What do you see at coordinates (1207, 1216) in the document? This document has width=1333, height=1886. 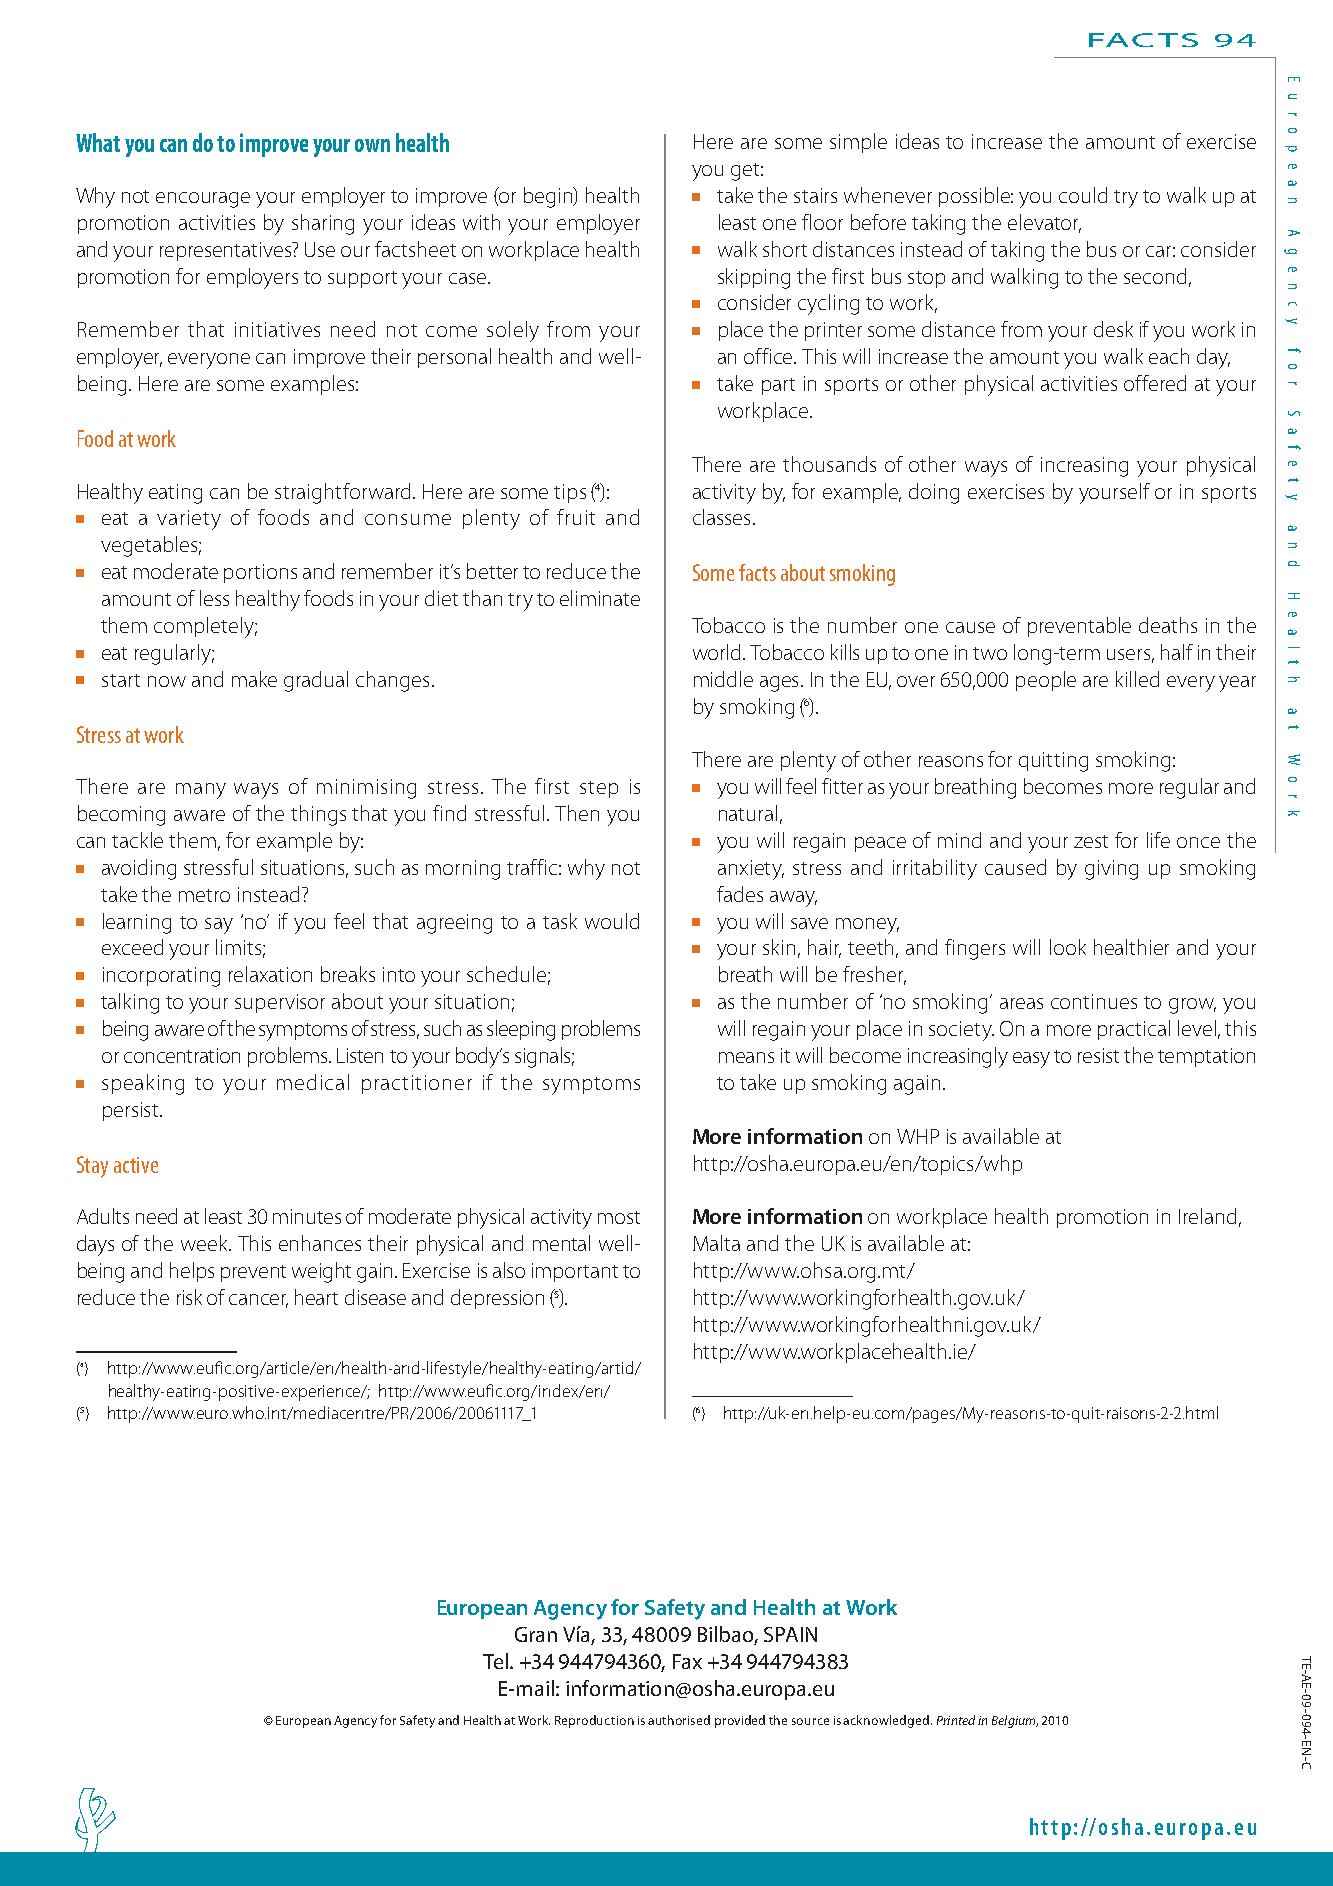 I see `Ireland` at bounding box center [1207, 1216].
